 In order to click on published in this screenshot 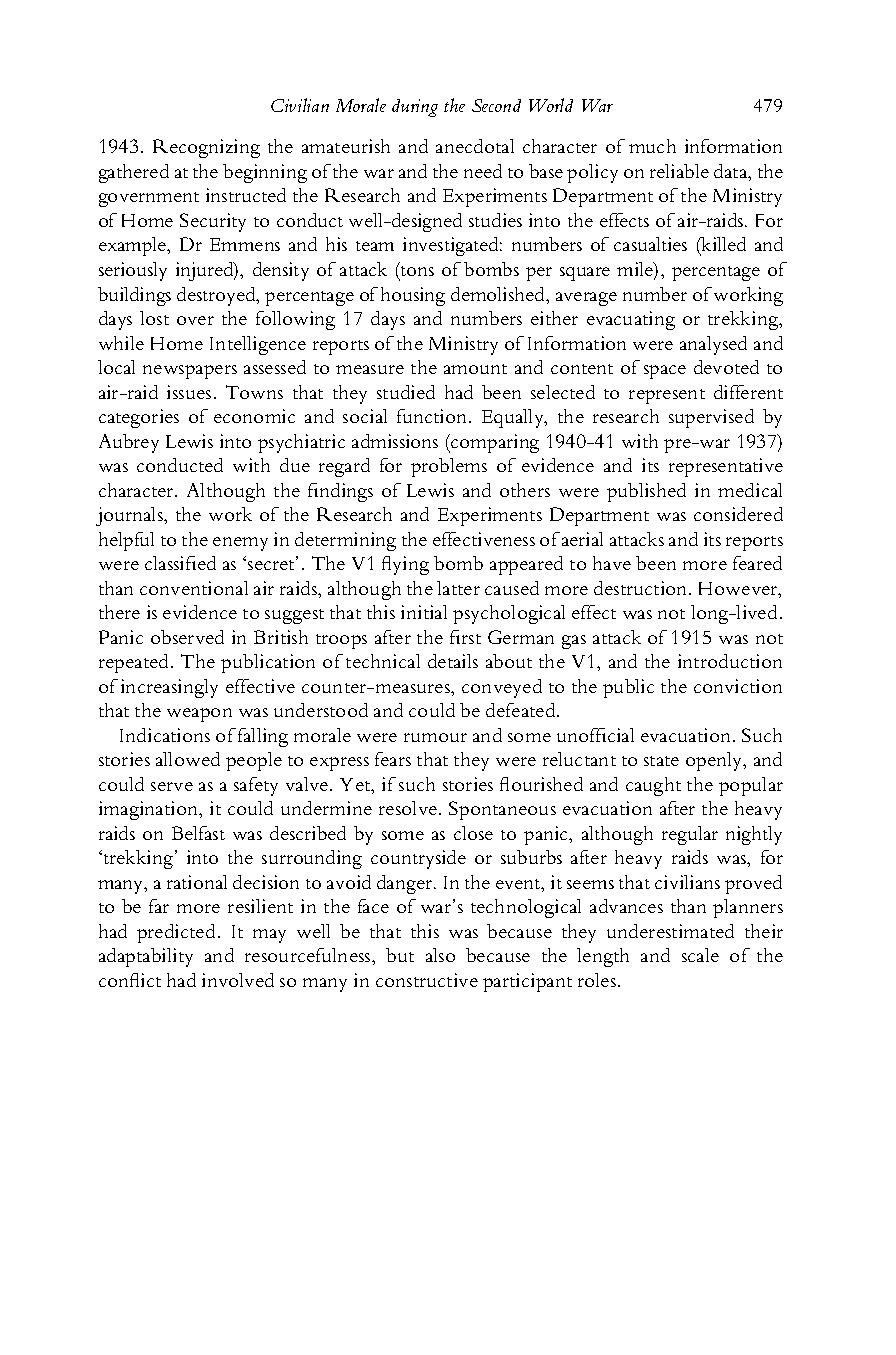, I will do `click(646, 492)`.
